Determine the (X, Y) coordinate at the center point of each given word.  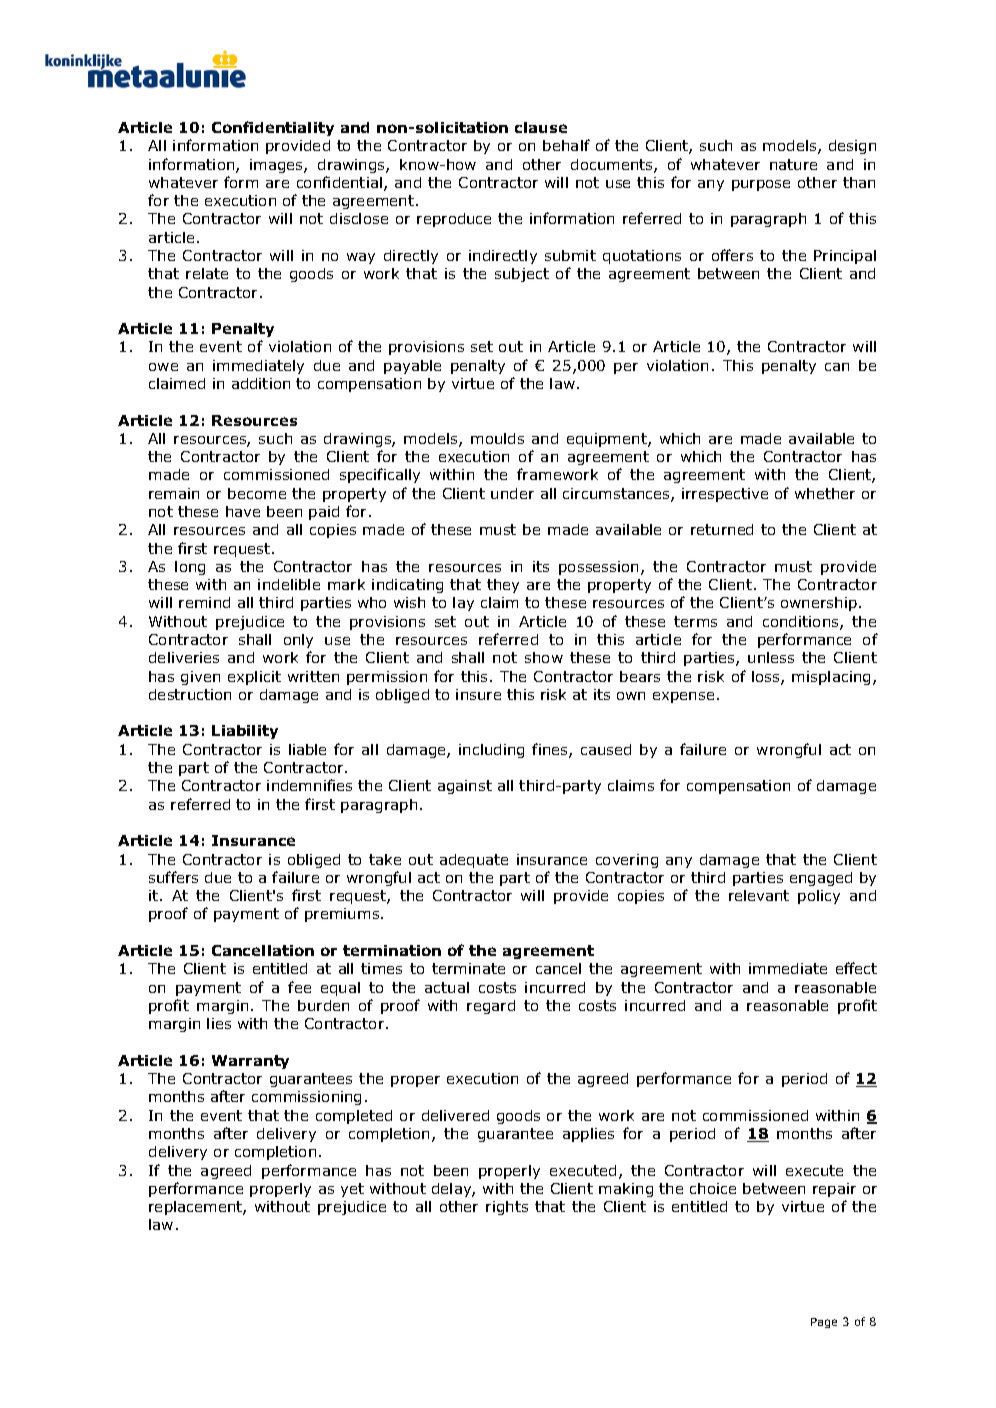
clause (541, 127)
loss (767, 678)
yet (352, 1190)
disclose (359, 218)
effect (856, 968)
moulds (497, 438)
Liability (245, 732)
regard (491, 1007)
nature (793, 164)
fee (299, 987)
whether (825, 493)
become (257, 493)
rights (507, 1208)
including (491, 751)
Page (824, 1323)
